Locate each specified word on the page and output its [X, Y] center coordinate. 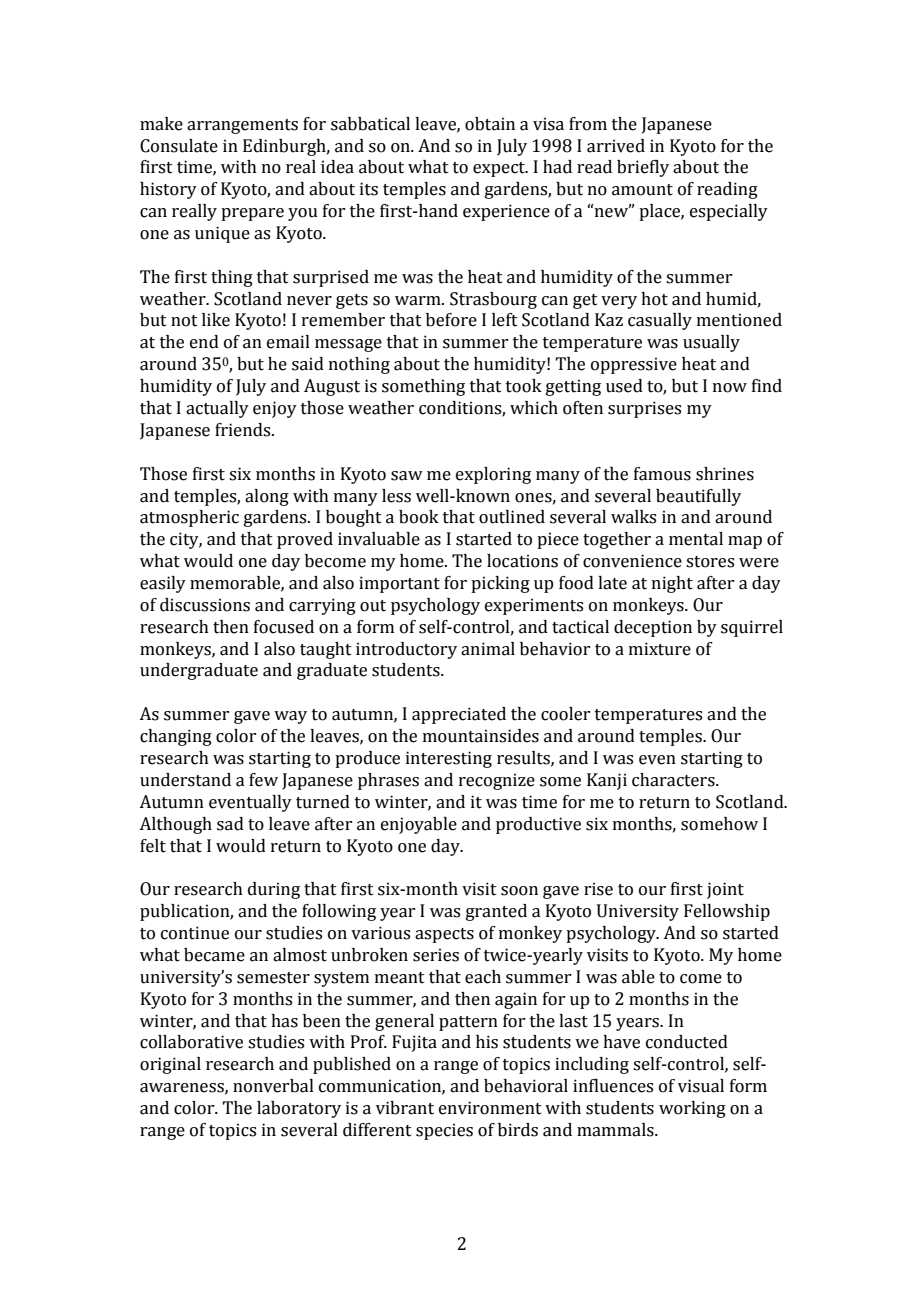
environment [490, 1108]
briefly [643, 168]
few [263, 780]
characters [674, 780]
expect [500, 169]
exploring [493, 475]
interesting [449, 759]
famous [662, 474]
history [168, 190]
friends [244, 430]
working [692, 1109]
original [170, 1065]
